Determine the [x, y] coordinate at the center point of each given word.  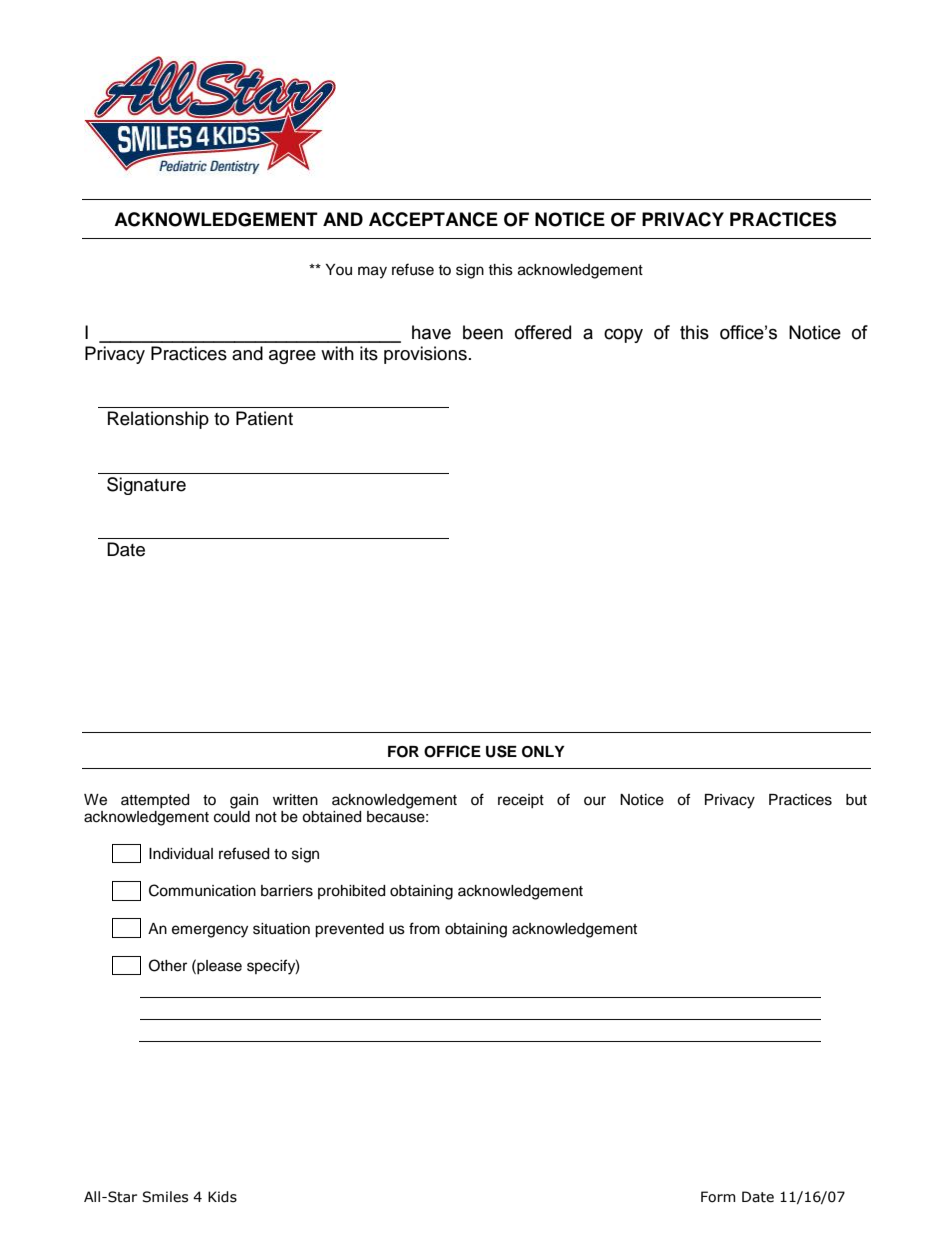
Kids [222, 1197]
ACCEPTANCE [433, 219]
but [856, 800]
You [339, 270]
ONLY [543, 752]
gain [244, 801]
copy [623, 335]
